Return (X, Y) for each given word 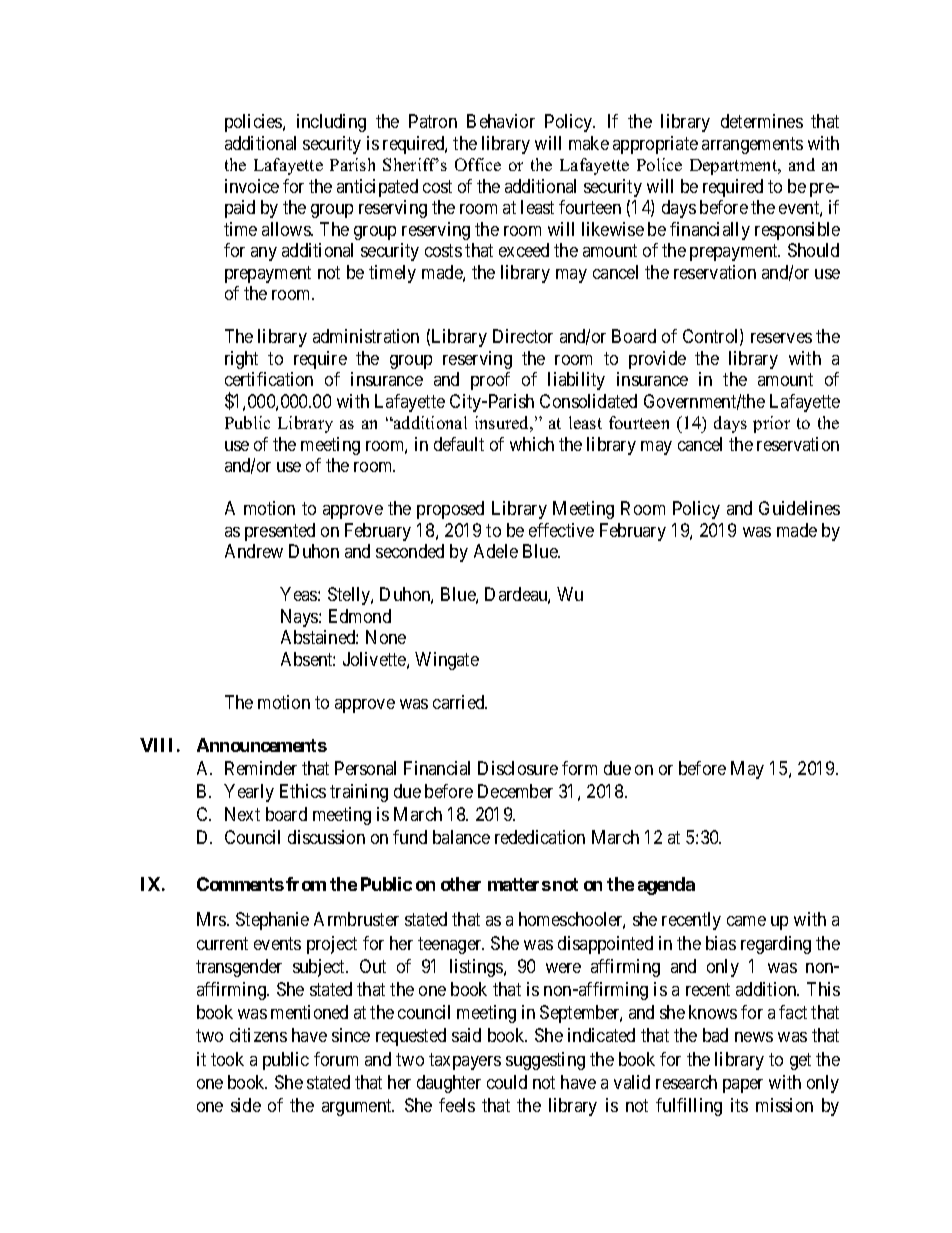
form (579, 768)
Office (478, 164)
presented (280, 532)
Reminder (261, 768)
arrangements (752, 145)
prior (771, 424)
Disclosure (518, 768)
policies (254, 123)
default (459, 444)
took (227, 1059)
